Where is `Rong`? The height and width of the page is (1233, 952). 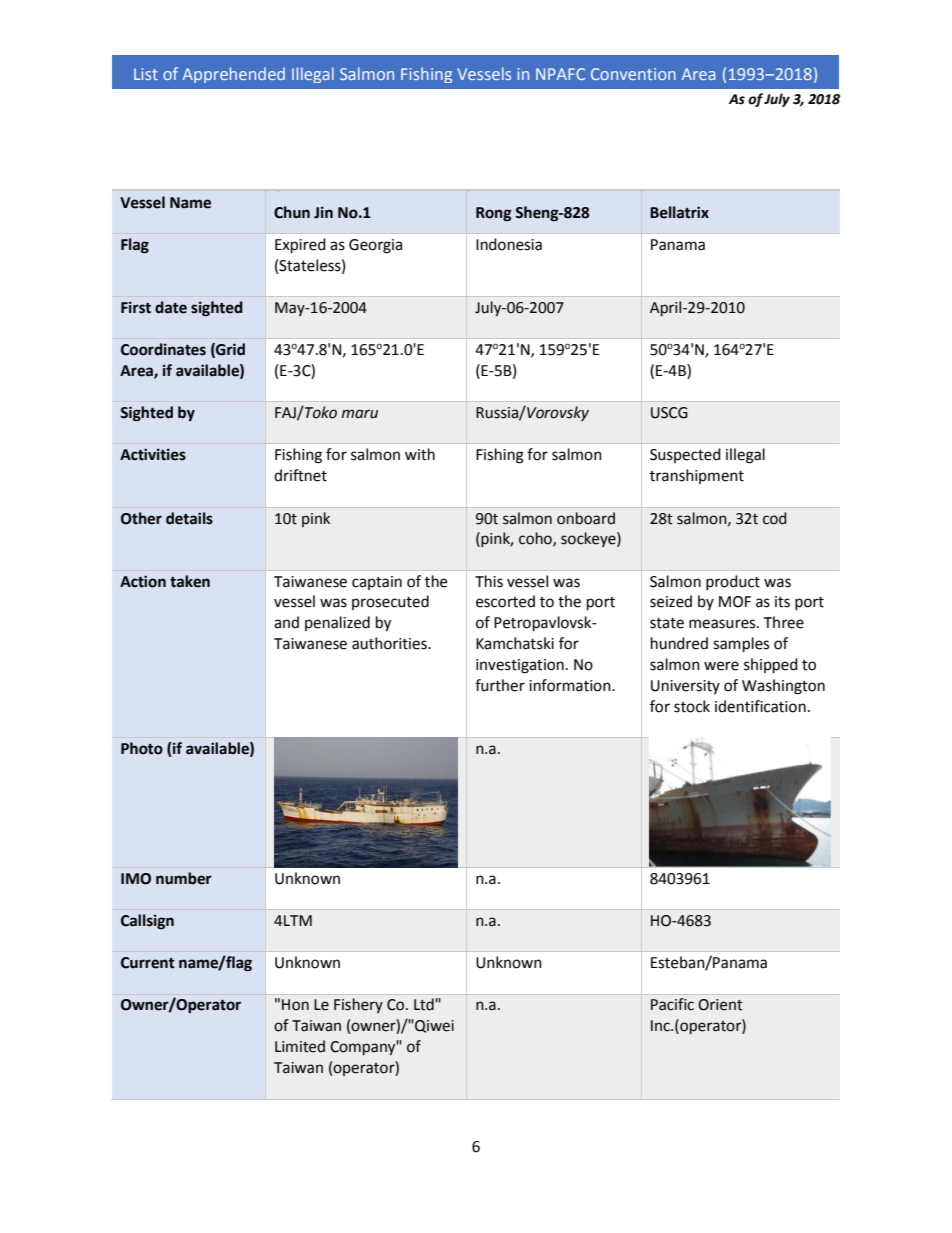
Rong is located at coordinates (493, 214).
